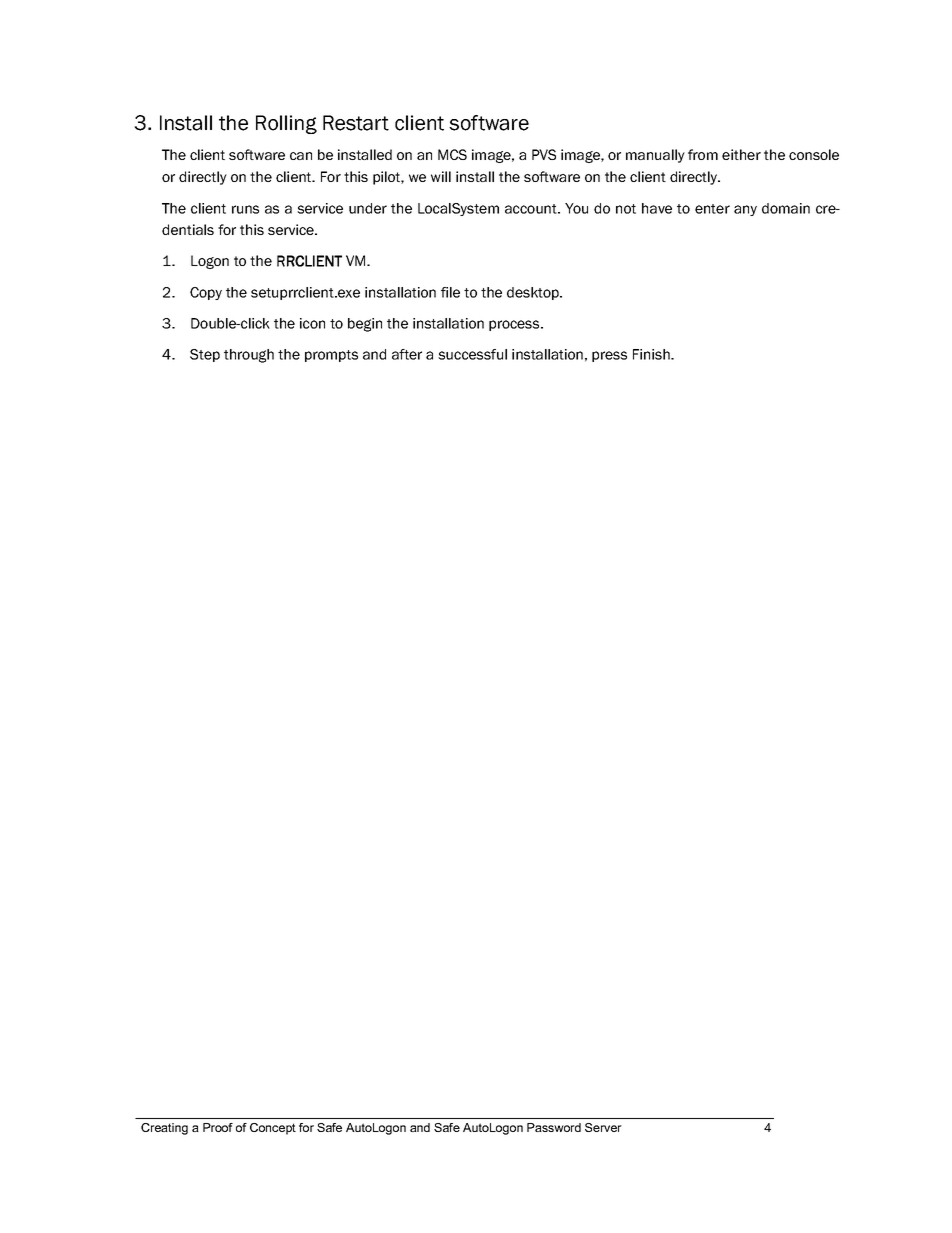 This page has width=952, height=1233. I want to click on Concept, so click(273, 1129).
